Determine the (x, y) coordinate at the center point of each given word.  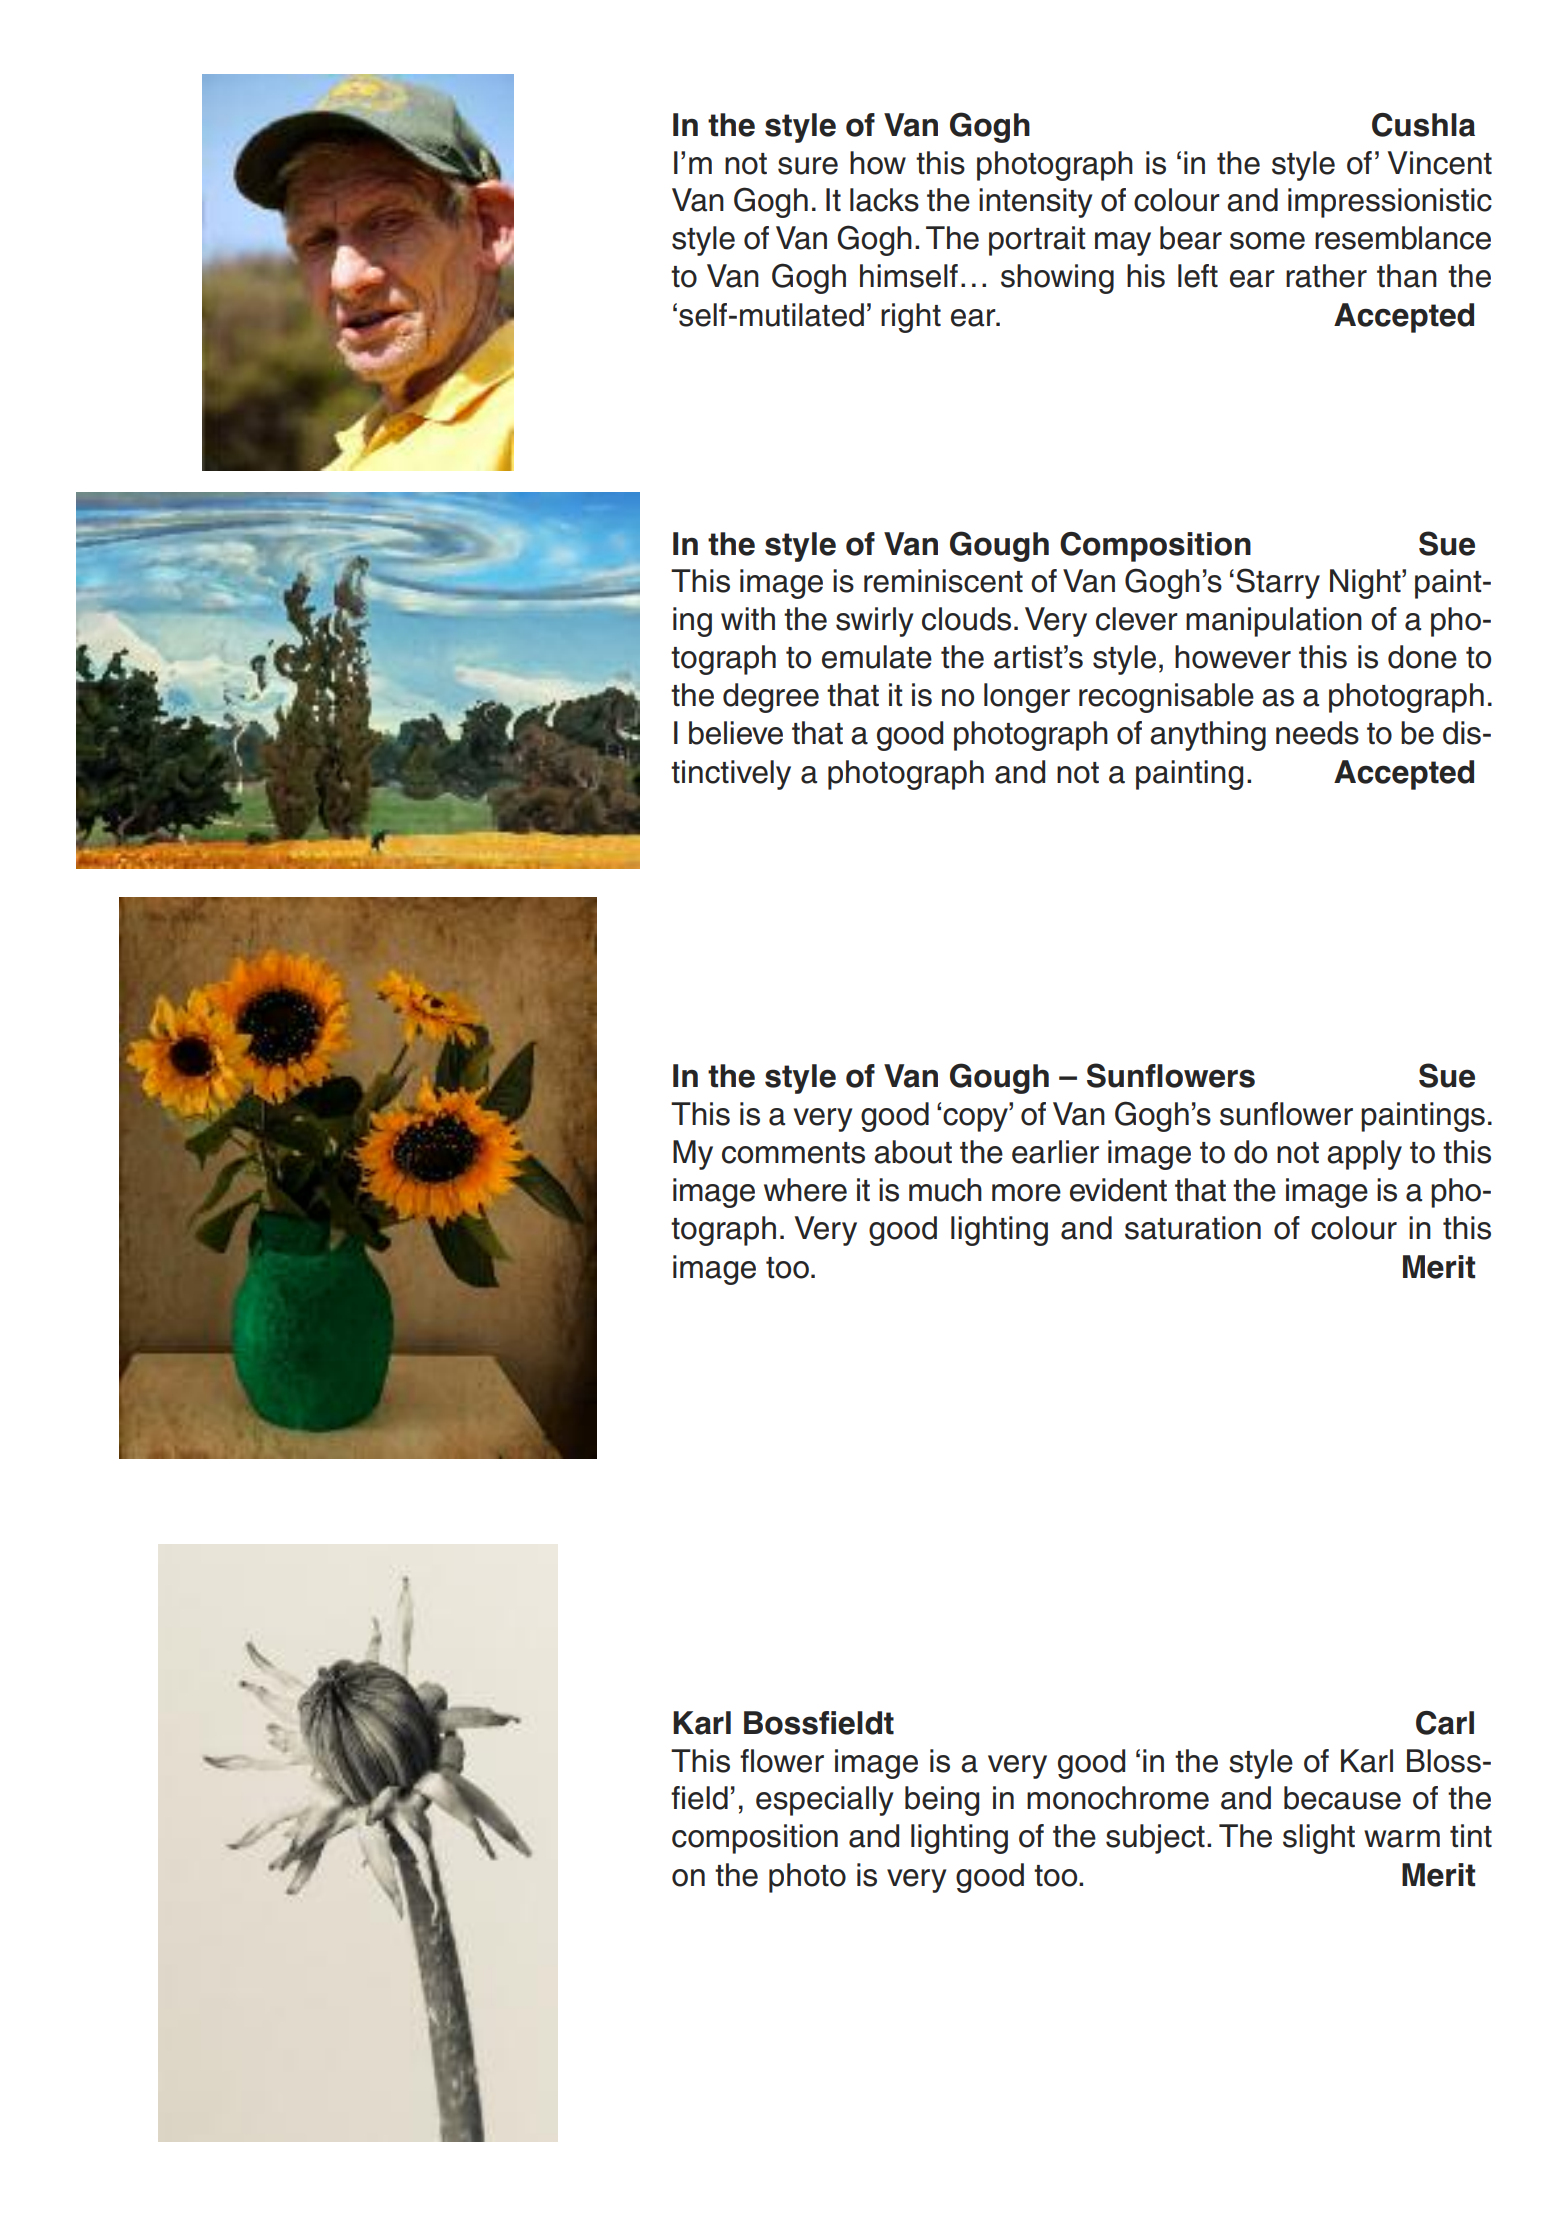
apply (1364, 1155)
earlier (1055, 1152)
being (942, 1801)
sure (808, 166)
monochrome (1118, 1798)
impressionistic (1390, 203)
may (1123, 244)
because (1342, 1798)
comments (793, 1153)
